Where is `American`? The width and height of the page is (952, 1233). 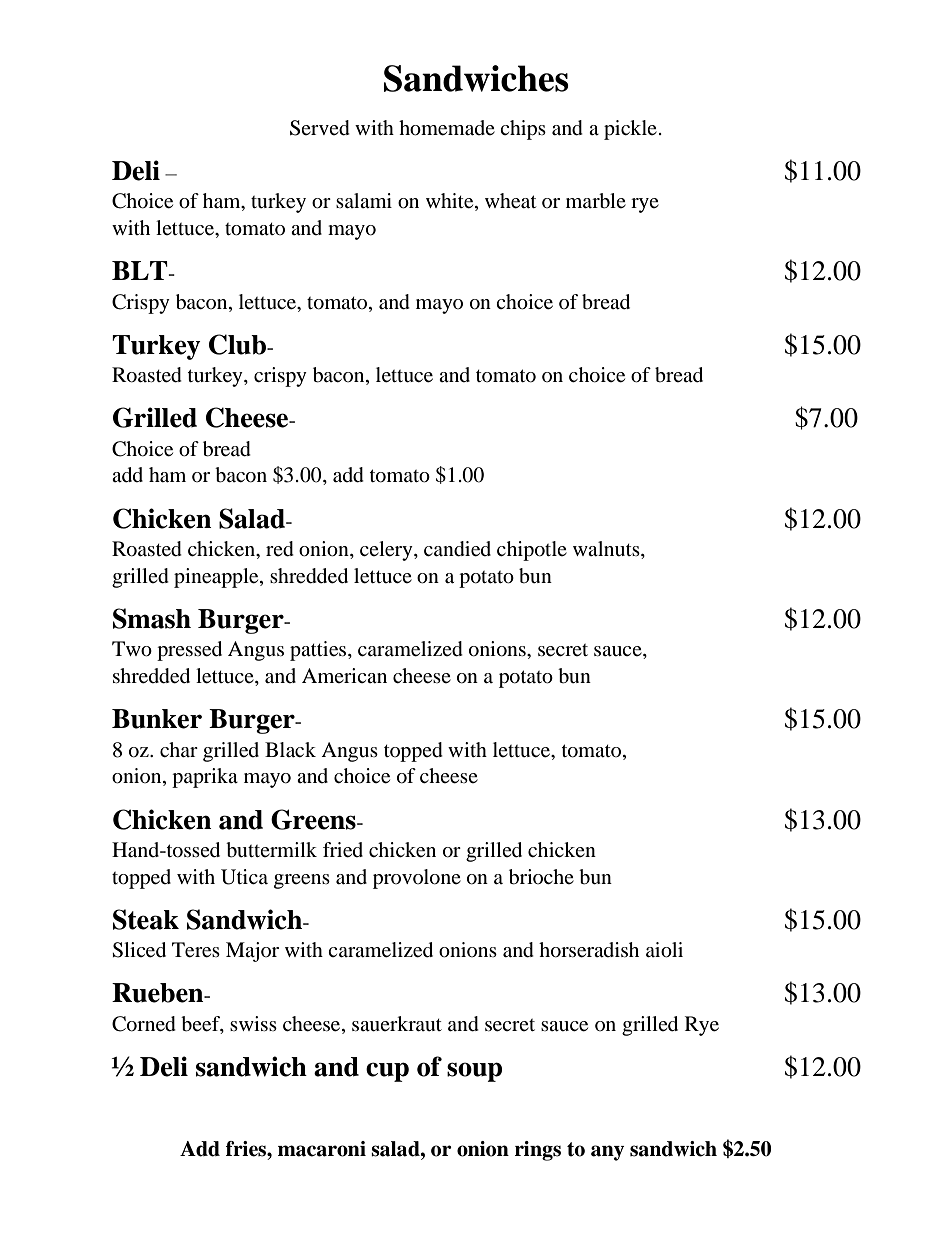
American is located at coordinates (344, 675).
